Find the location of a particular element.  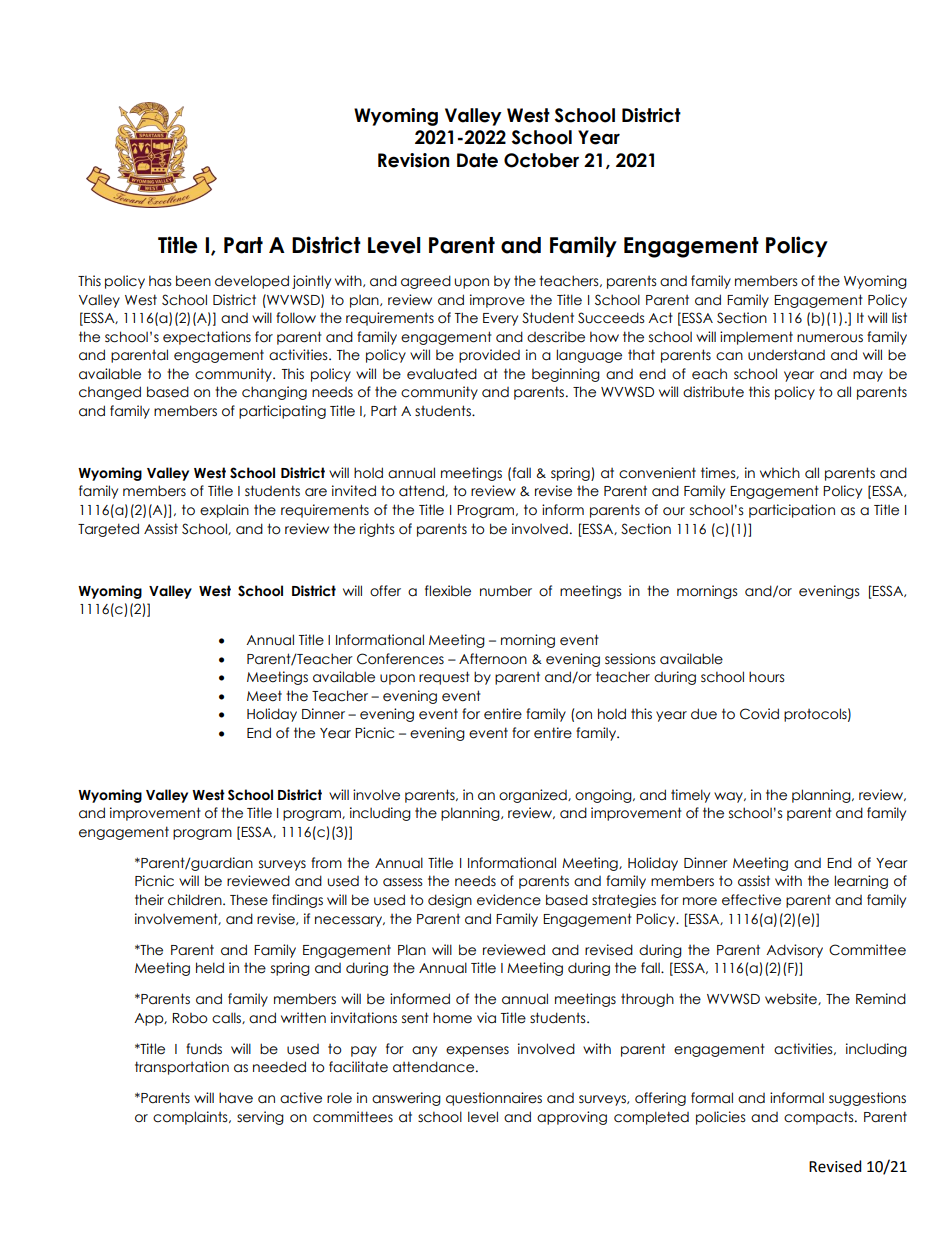

Date is located at coordinates (477, 160).
